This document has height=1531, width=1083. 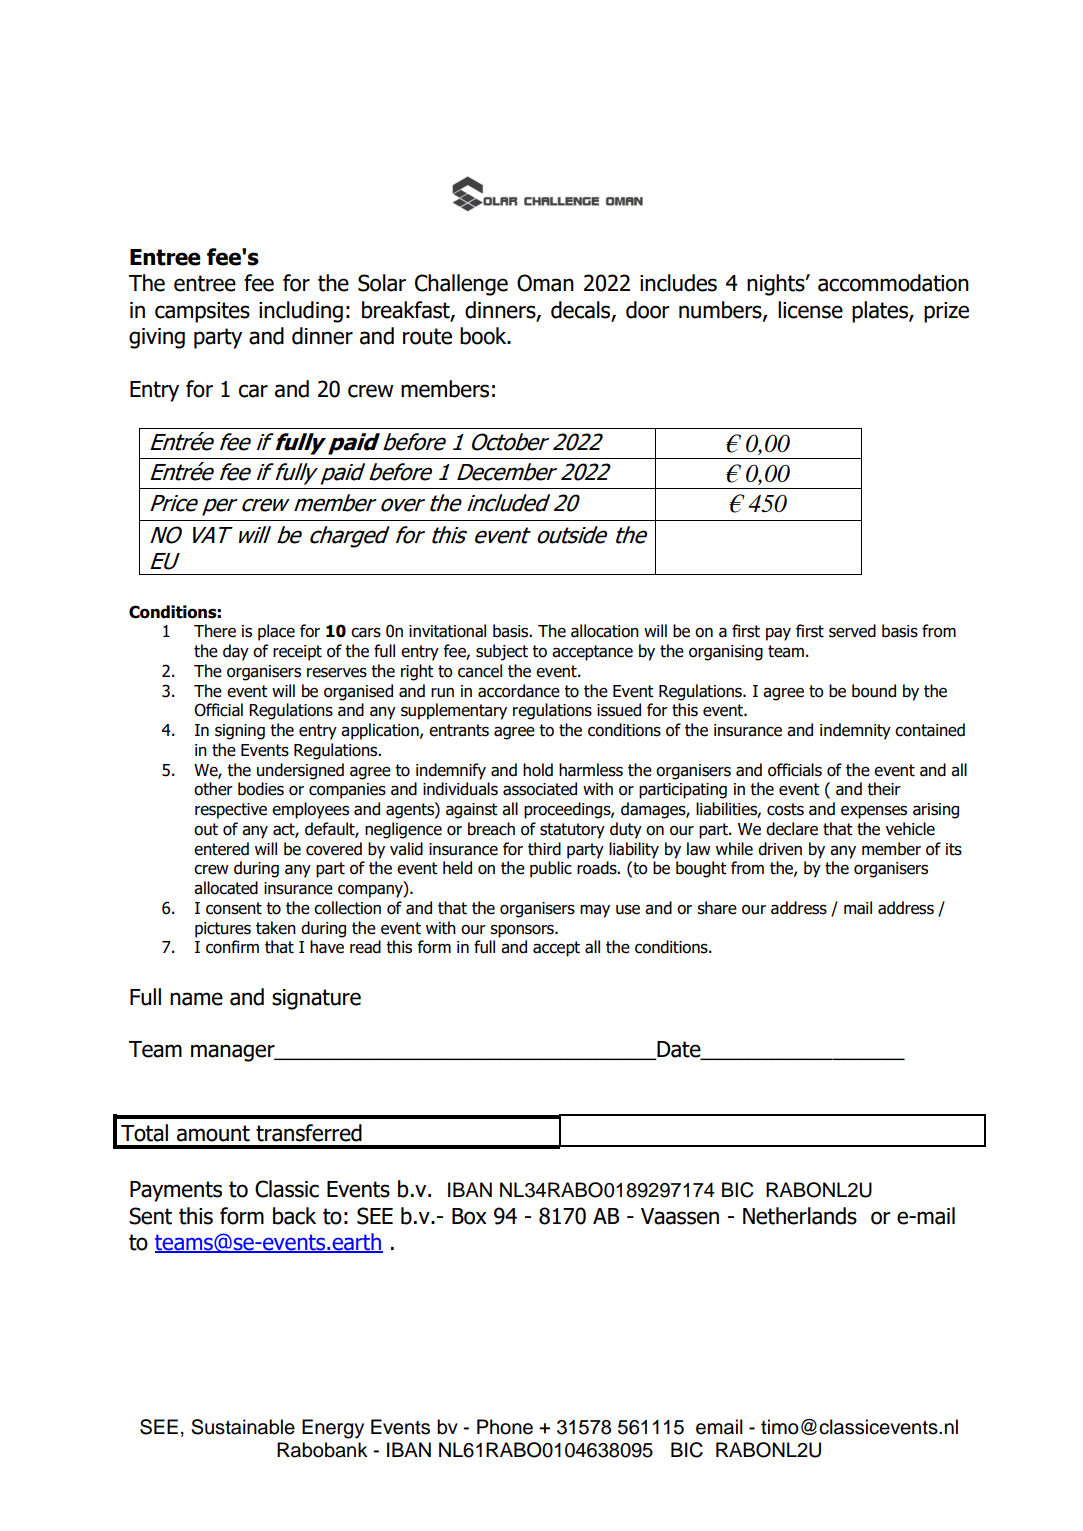 What do you see at coordinates (545, 283) in the document?
I see `Oman` at bounding box center [545, 283].
